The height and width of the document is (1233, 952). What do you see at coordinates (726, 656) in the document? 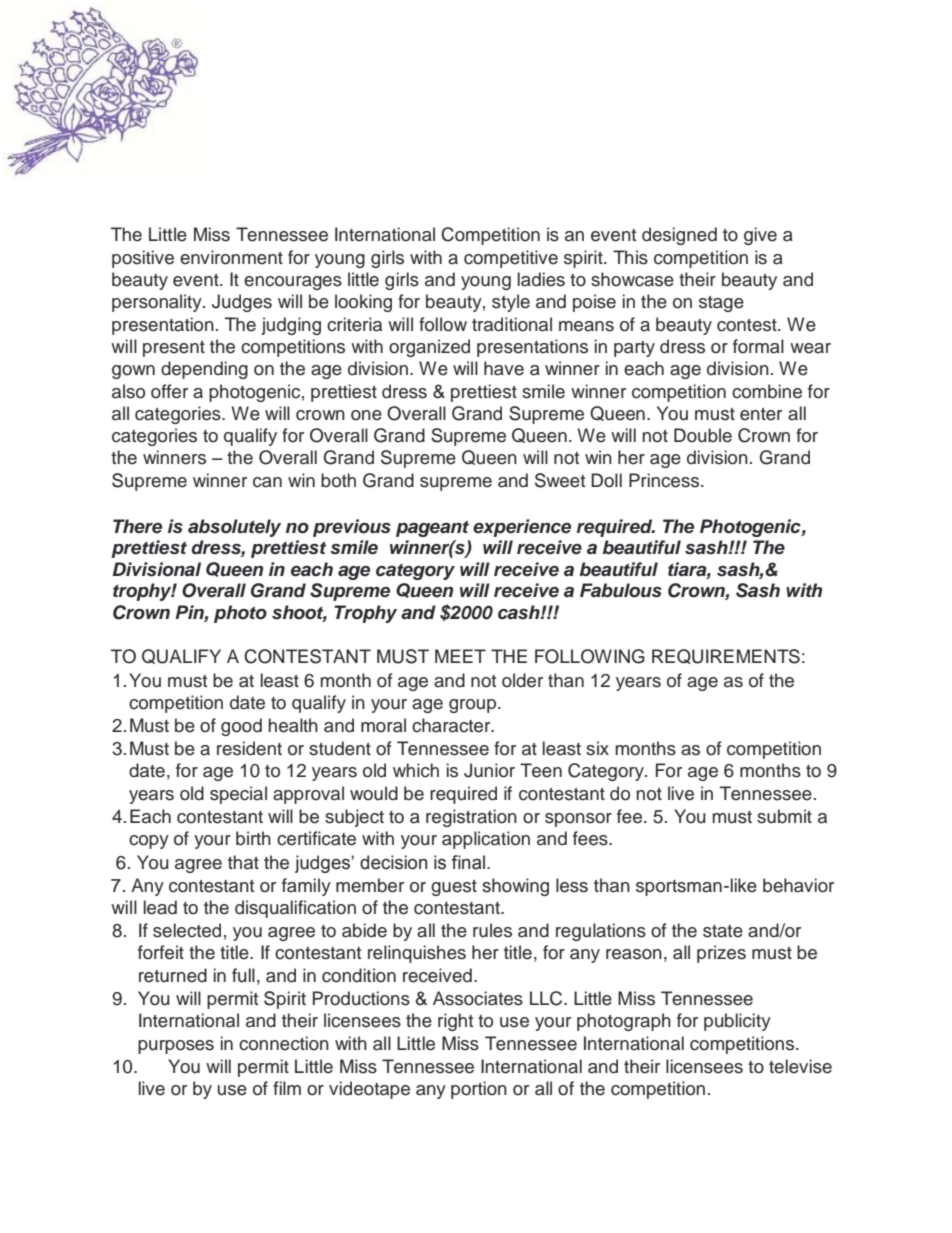
I see `REQUIREMENTS` at bounding box center [726, 656].
